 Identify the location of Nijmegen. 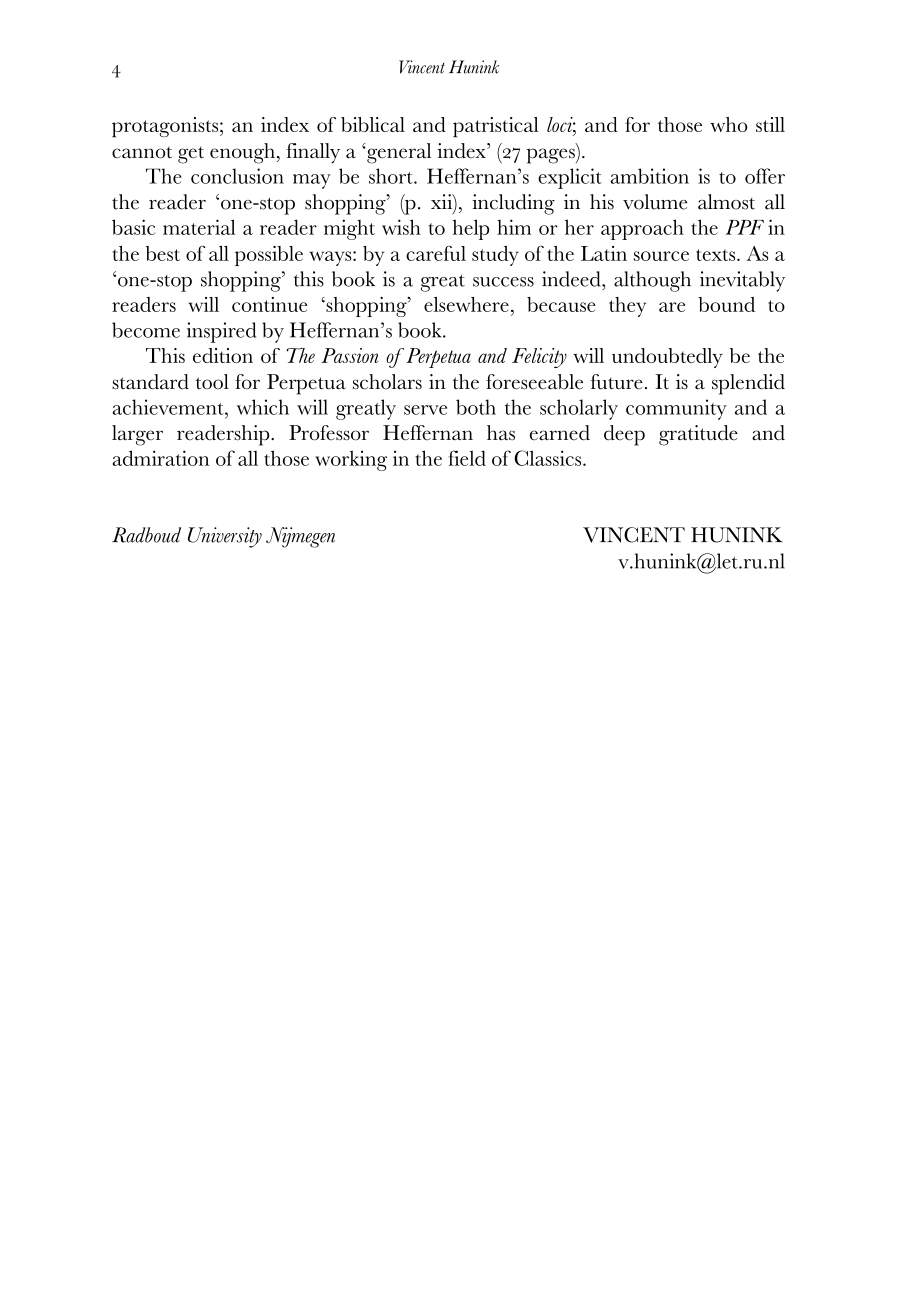
(300, 537).
